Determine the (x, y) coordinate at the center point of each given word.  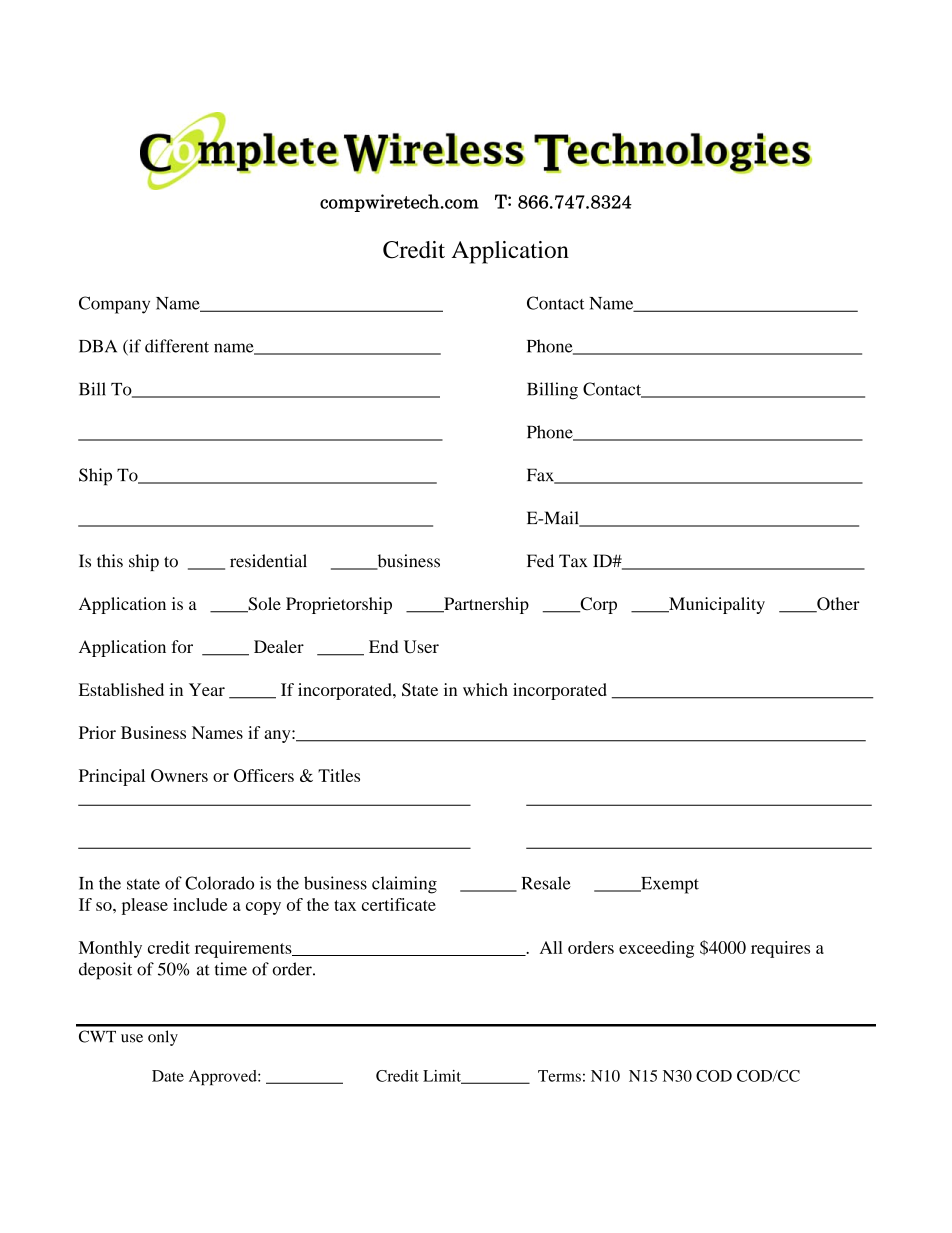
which (485, 689)
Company (114, 305)
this (110, 561)
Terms (559, 1076)
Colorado (219, 883)
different (177, 346)
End (383, 646)
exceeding (656, 949)
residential (268, 561)
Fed (540, 561)
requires (780, 949)
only (163, 1038)
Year (207, 689)
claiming (404, 885)
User (421, 646)
